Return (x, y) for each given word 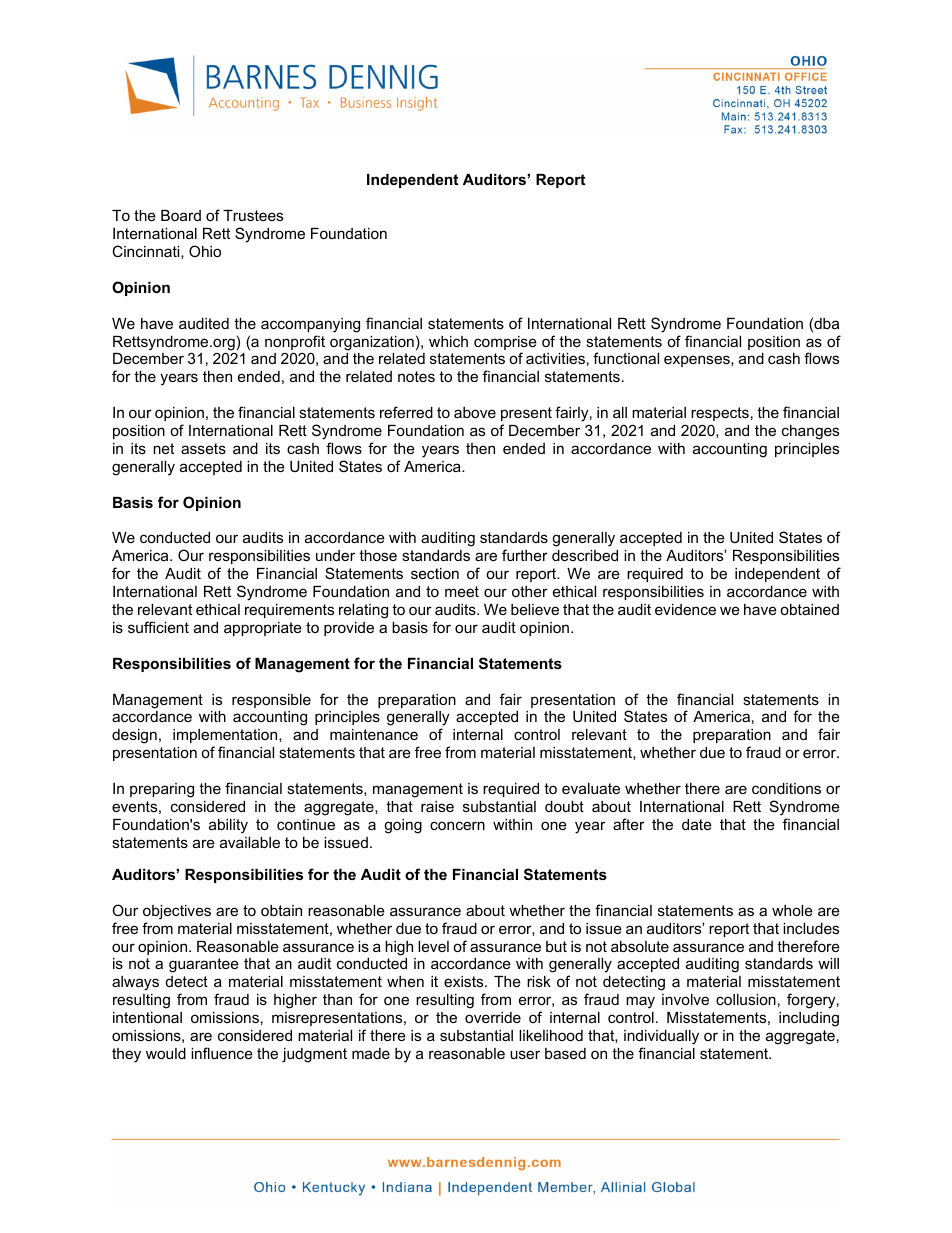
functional (626, 358)
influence (222, 1053)
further (525, 555)
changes (810, 432)
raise (437, 806)
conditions (786, 788)
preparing (162, 790)
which (448, 341)
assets (203, 448)
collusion (746, 999)
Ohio (205, 251)
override (493, 1017)
